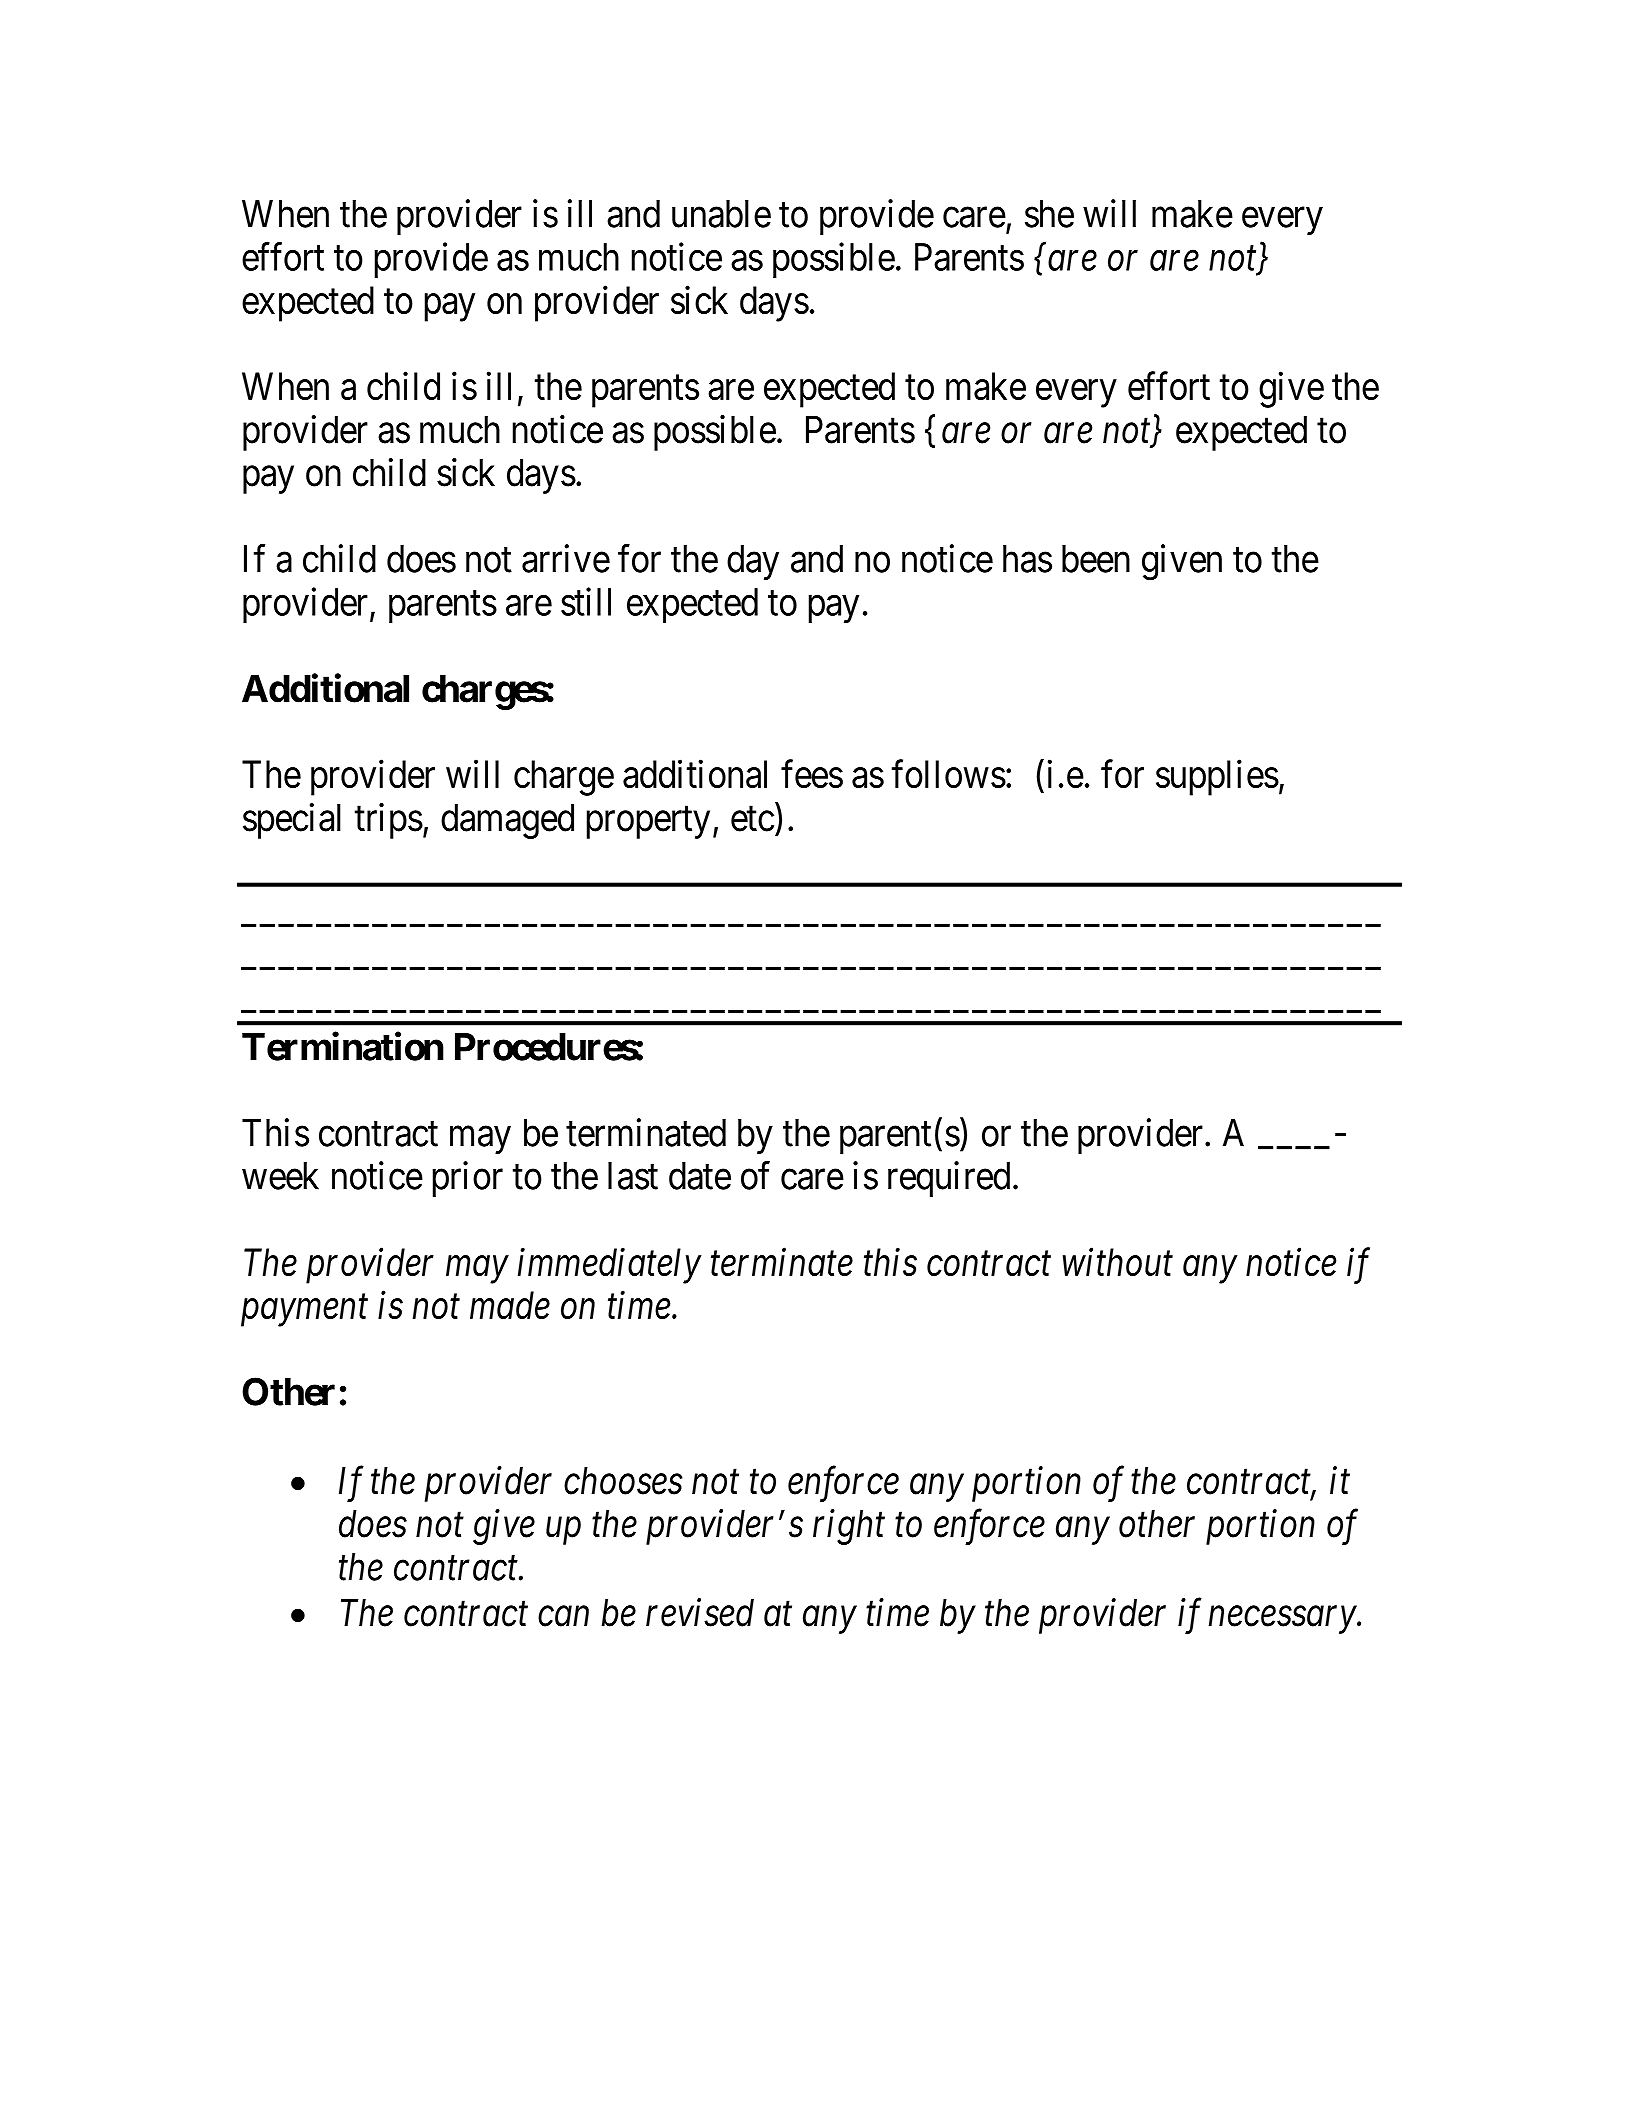  Describe the element at coordinates (563, 1617) in the screenshot. I see `can` at that location.
